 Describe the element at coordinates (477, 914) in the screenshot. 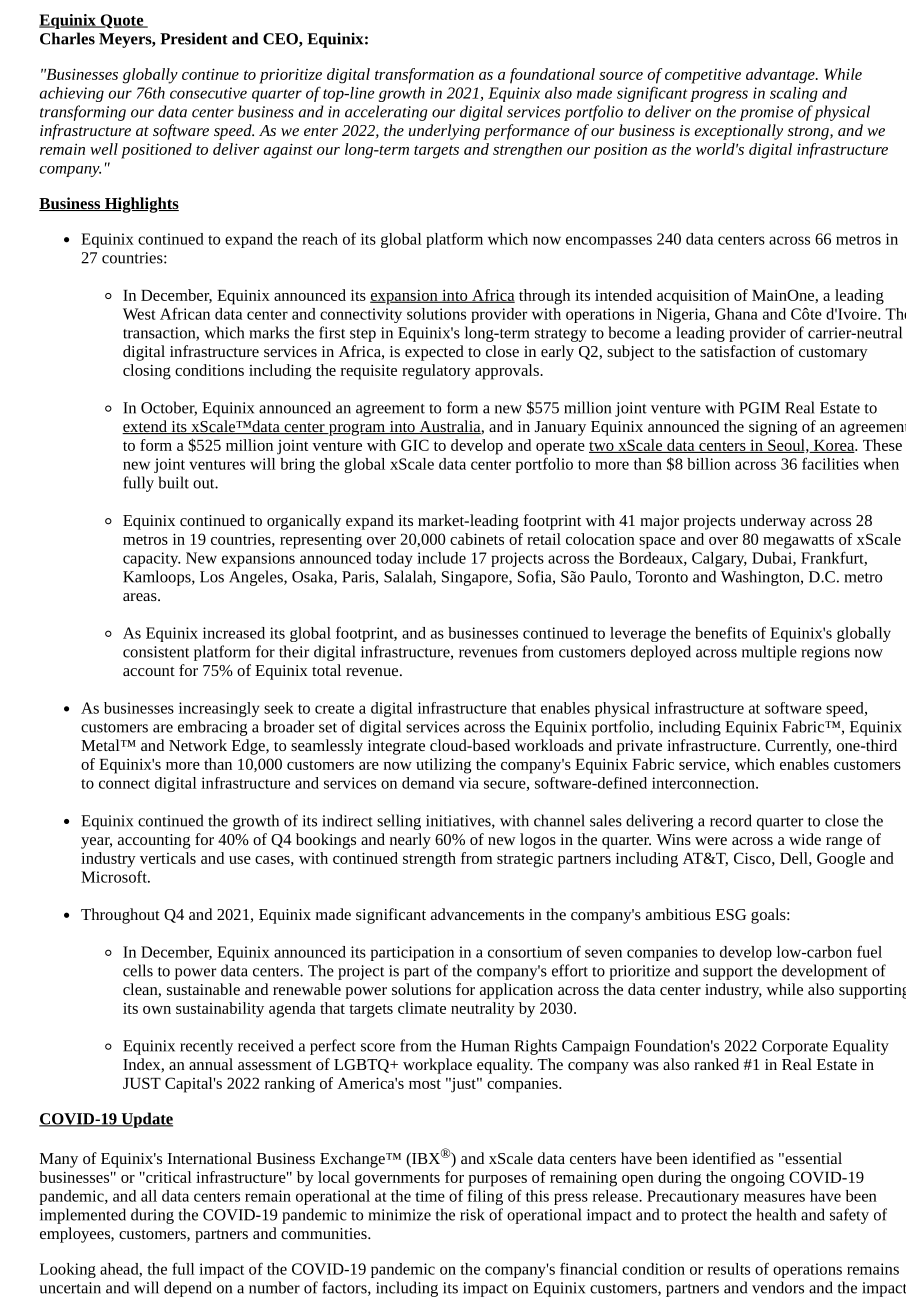

I see `advancements` at that location.
